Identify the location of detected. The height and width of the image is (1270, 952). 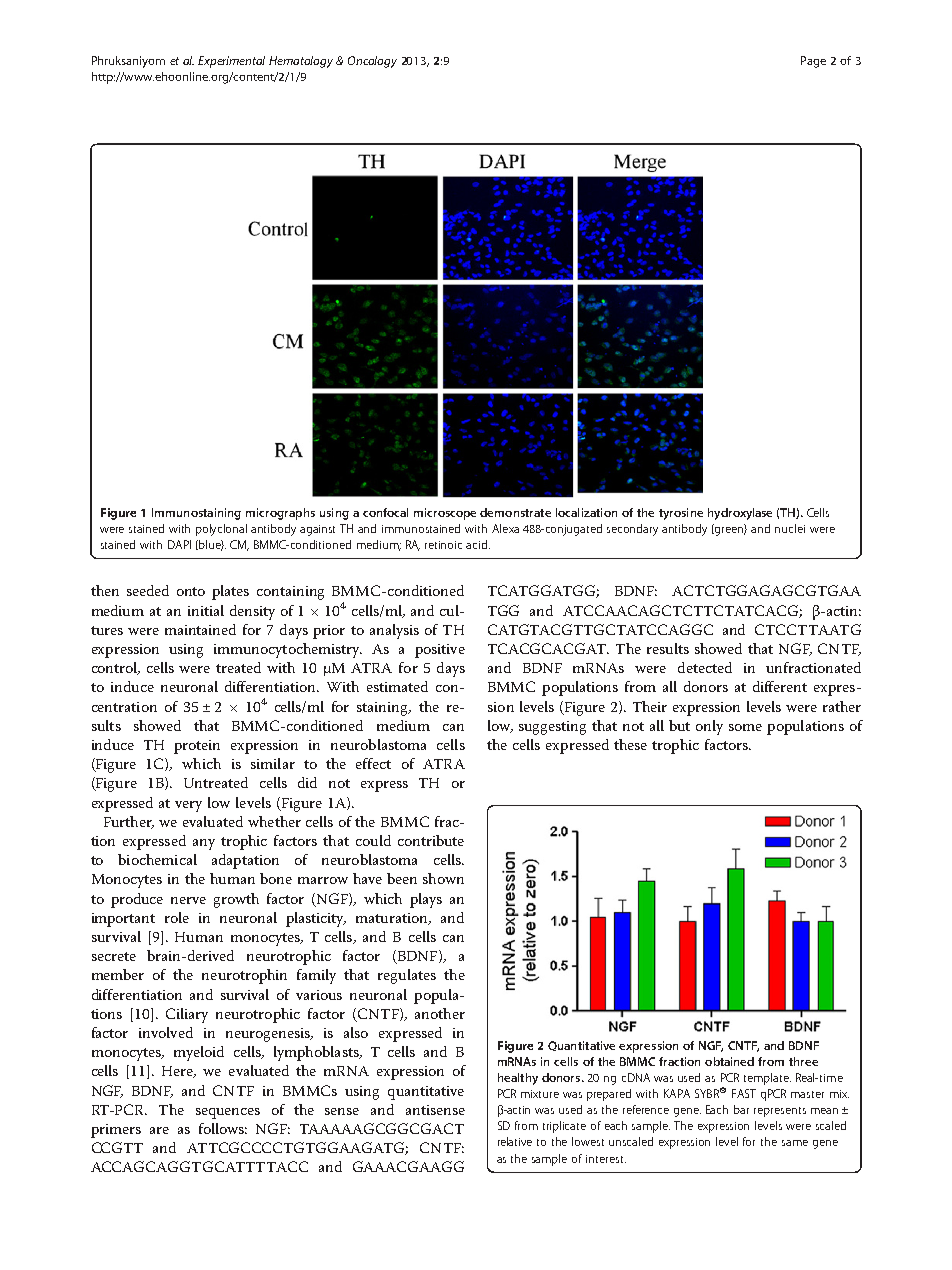
(705, 667).
